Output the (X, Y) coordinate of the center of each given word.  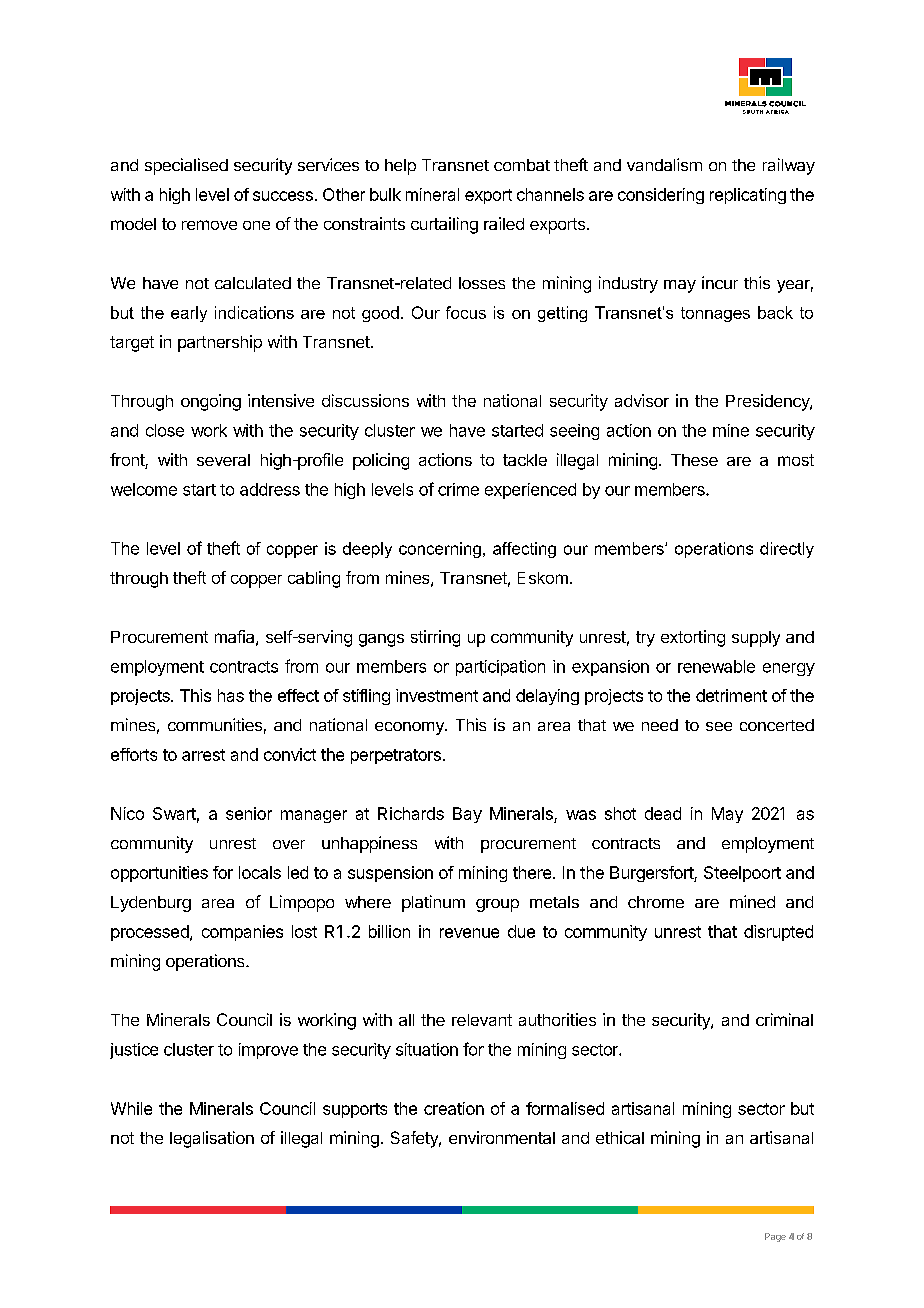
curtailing (444, 225)
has (231, 695)
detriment (731, 695)
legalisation (212, 1139)
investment (437, 695)
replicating (748, 196)
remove (209, 225)
